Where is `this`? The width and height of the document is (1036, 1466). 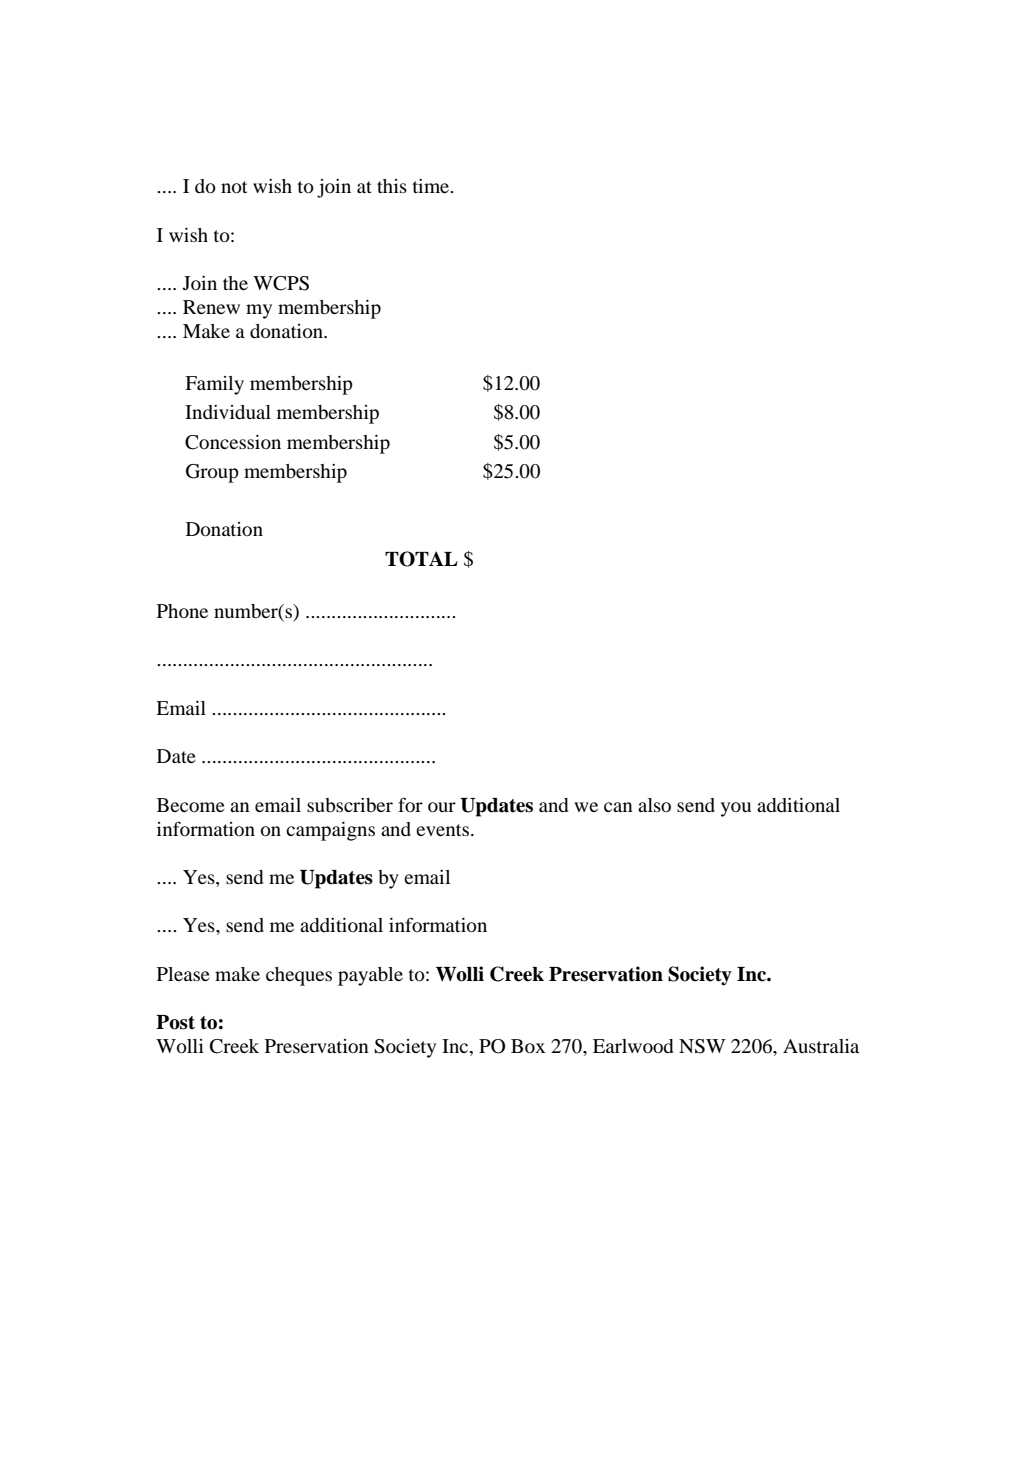
this is located at coordinates (392, 186).
